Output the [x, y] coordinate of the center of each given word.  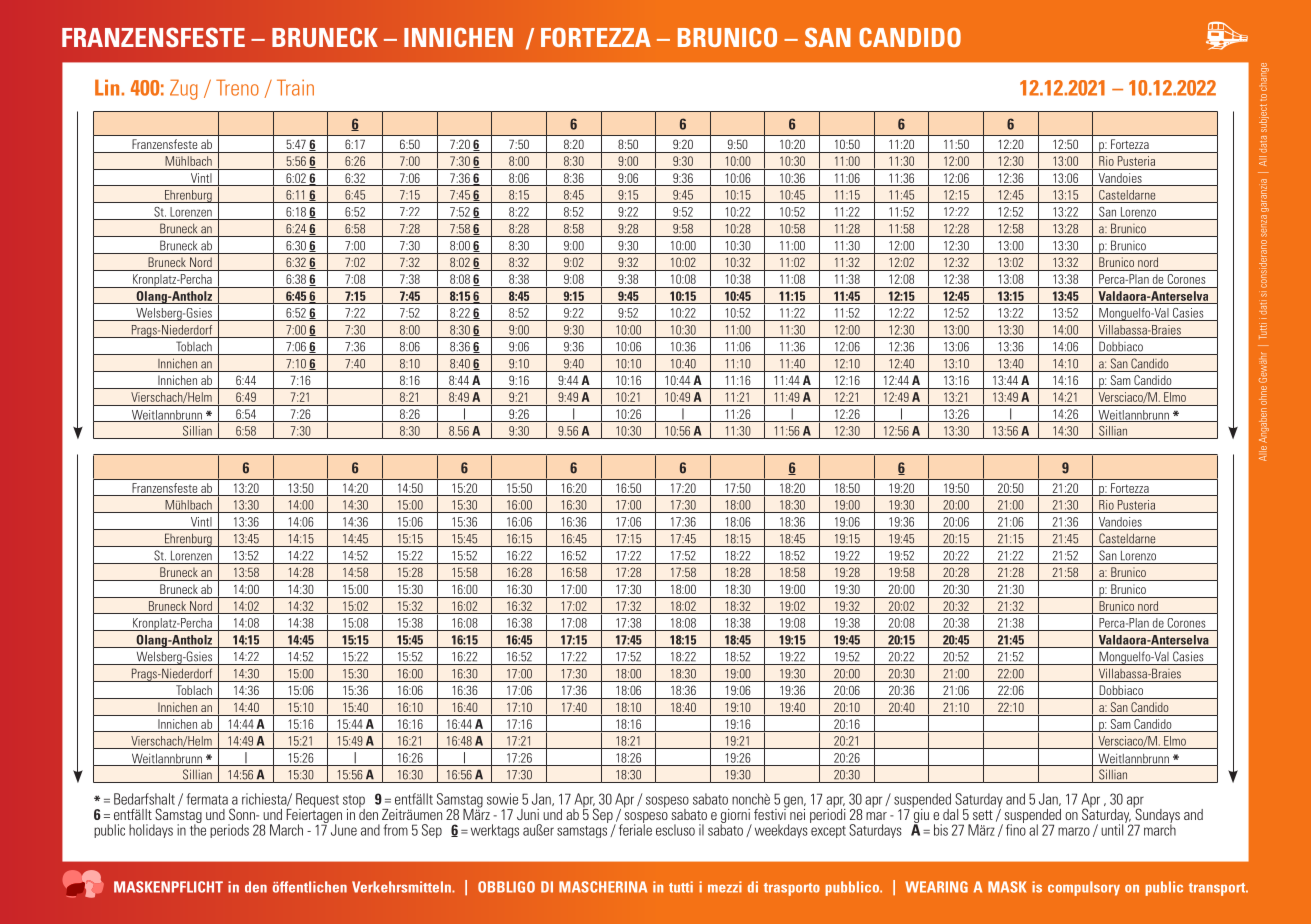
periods [229, 831]
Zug [184, 89]
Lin [107, 87]
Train [295, 87]
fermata [207, 799]
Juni [528, 814]
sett [983, 815]
